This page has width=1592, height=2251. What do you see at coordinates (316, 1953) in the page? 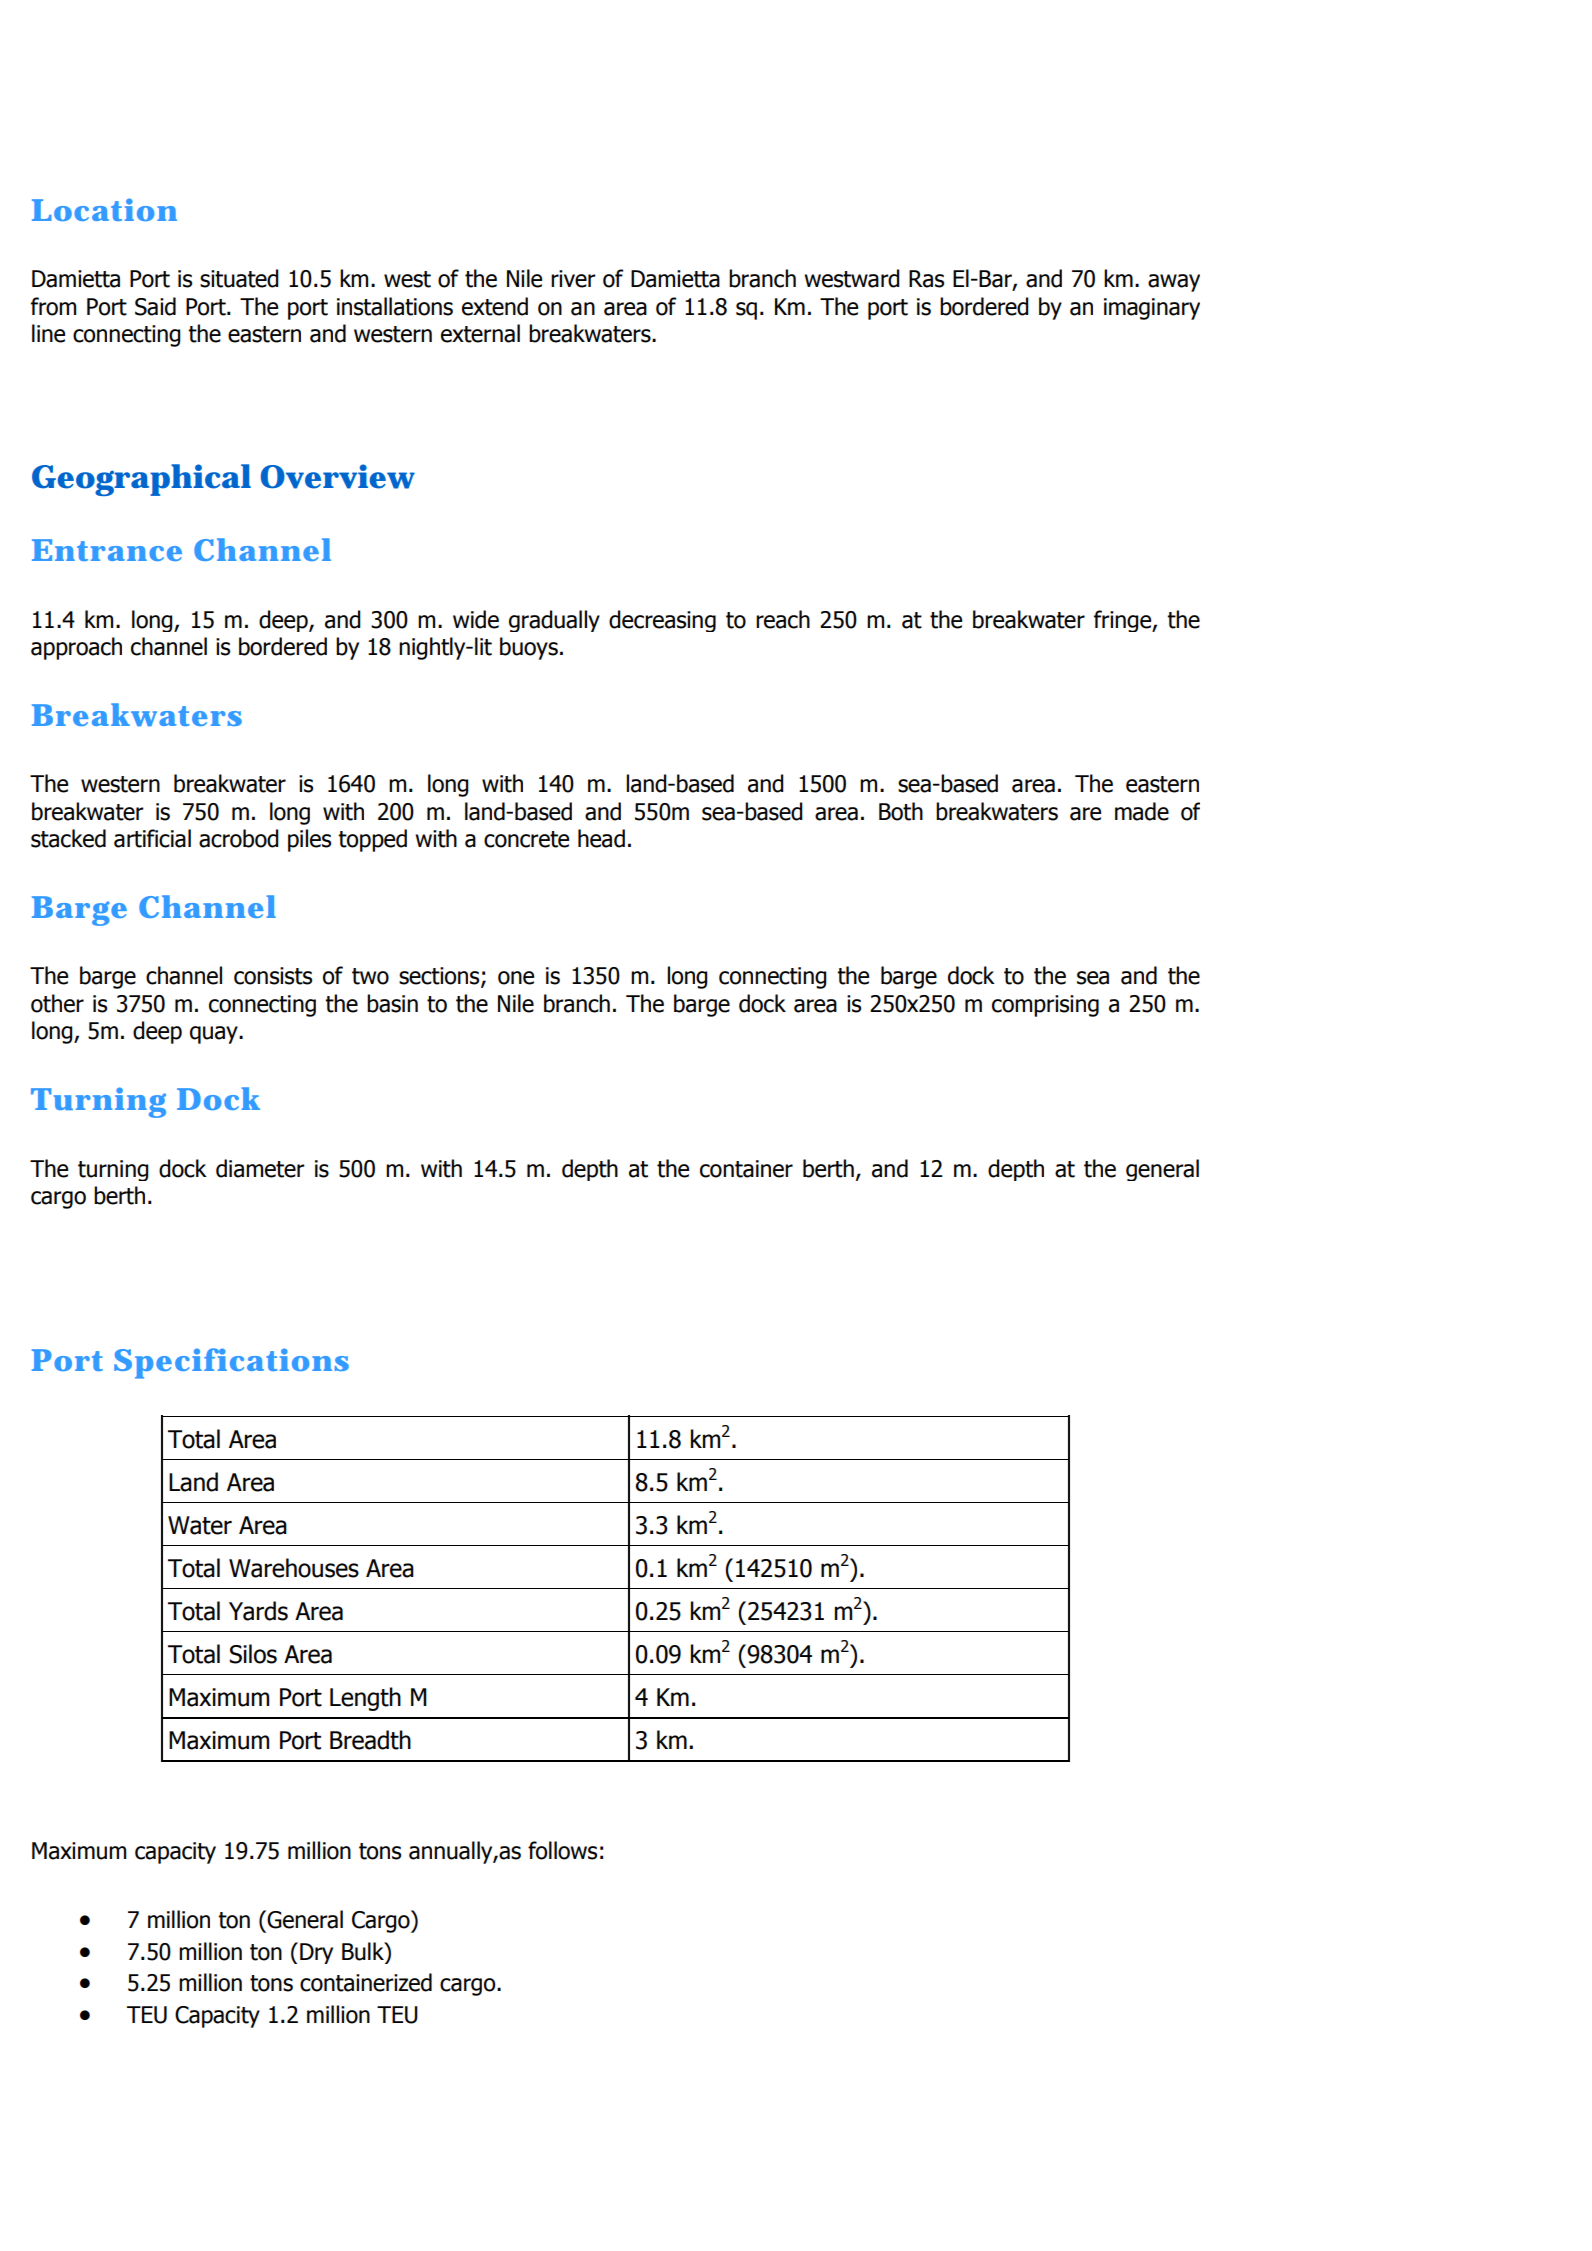
I see `Dry` at bounding box center [316, 1953].
